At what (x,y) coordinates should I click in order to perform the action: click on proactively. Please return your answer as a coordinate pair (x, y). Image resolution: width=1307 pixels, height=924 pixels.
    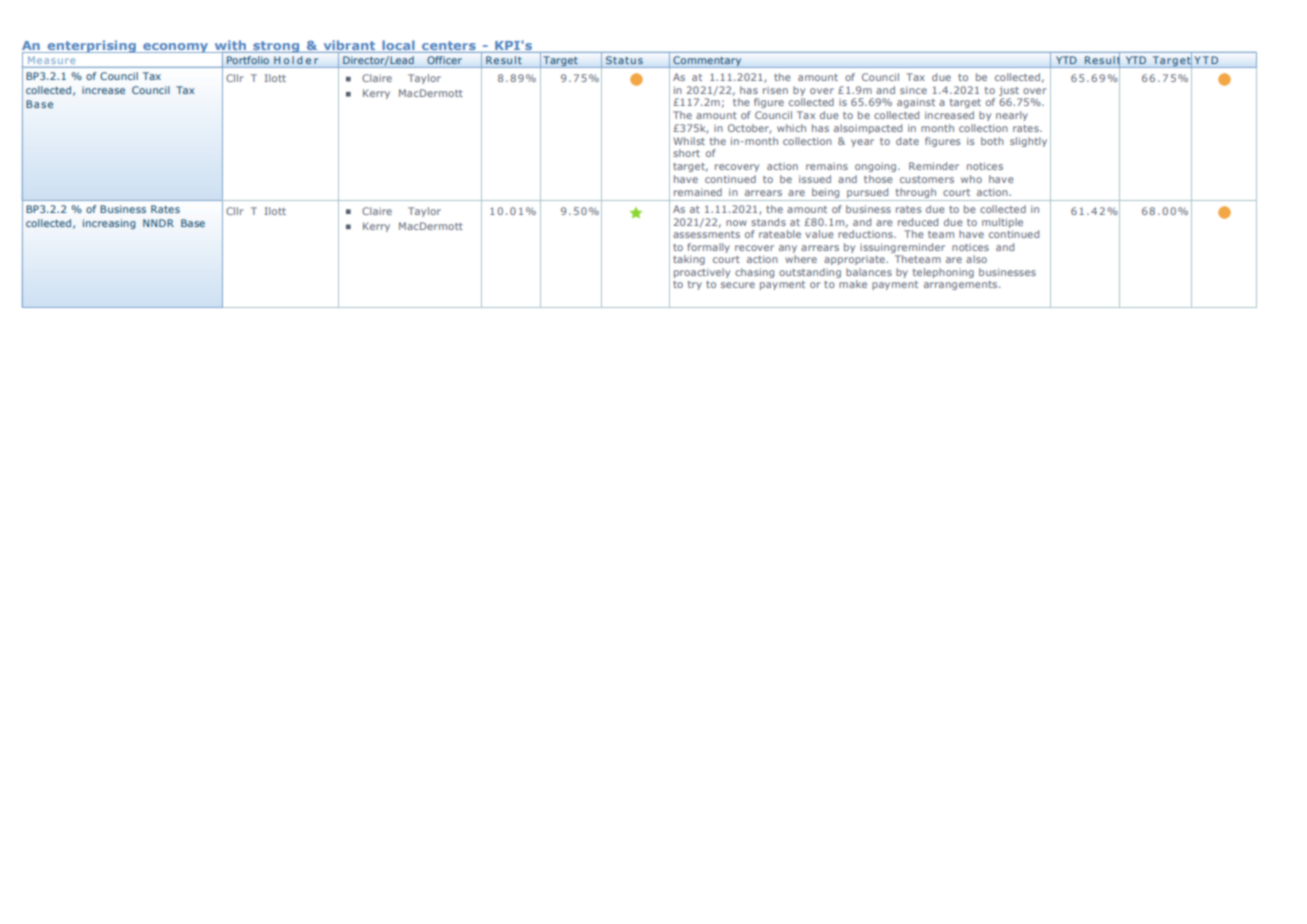
    Looking at the image, I should click on (702, 273).
